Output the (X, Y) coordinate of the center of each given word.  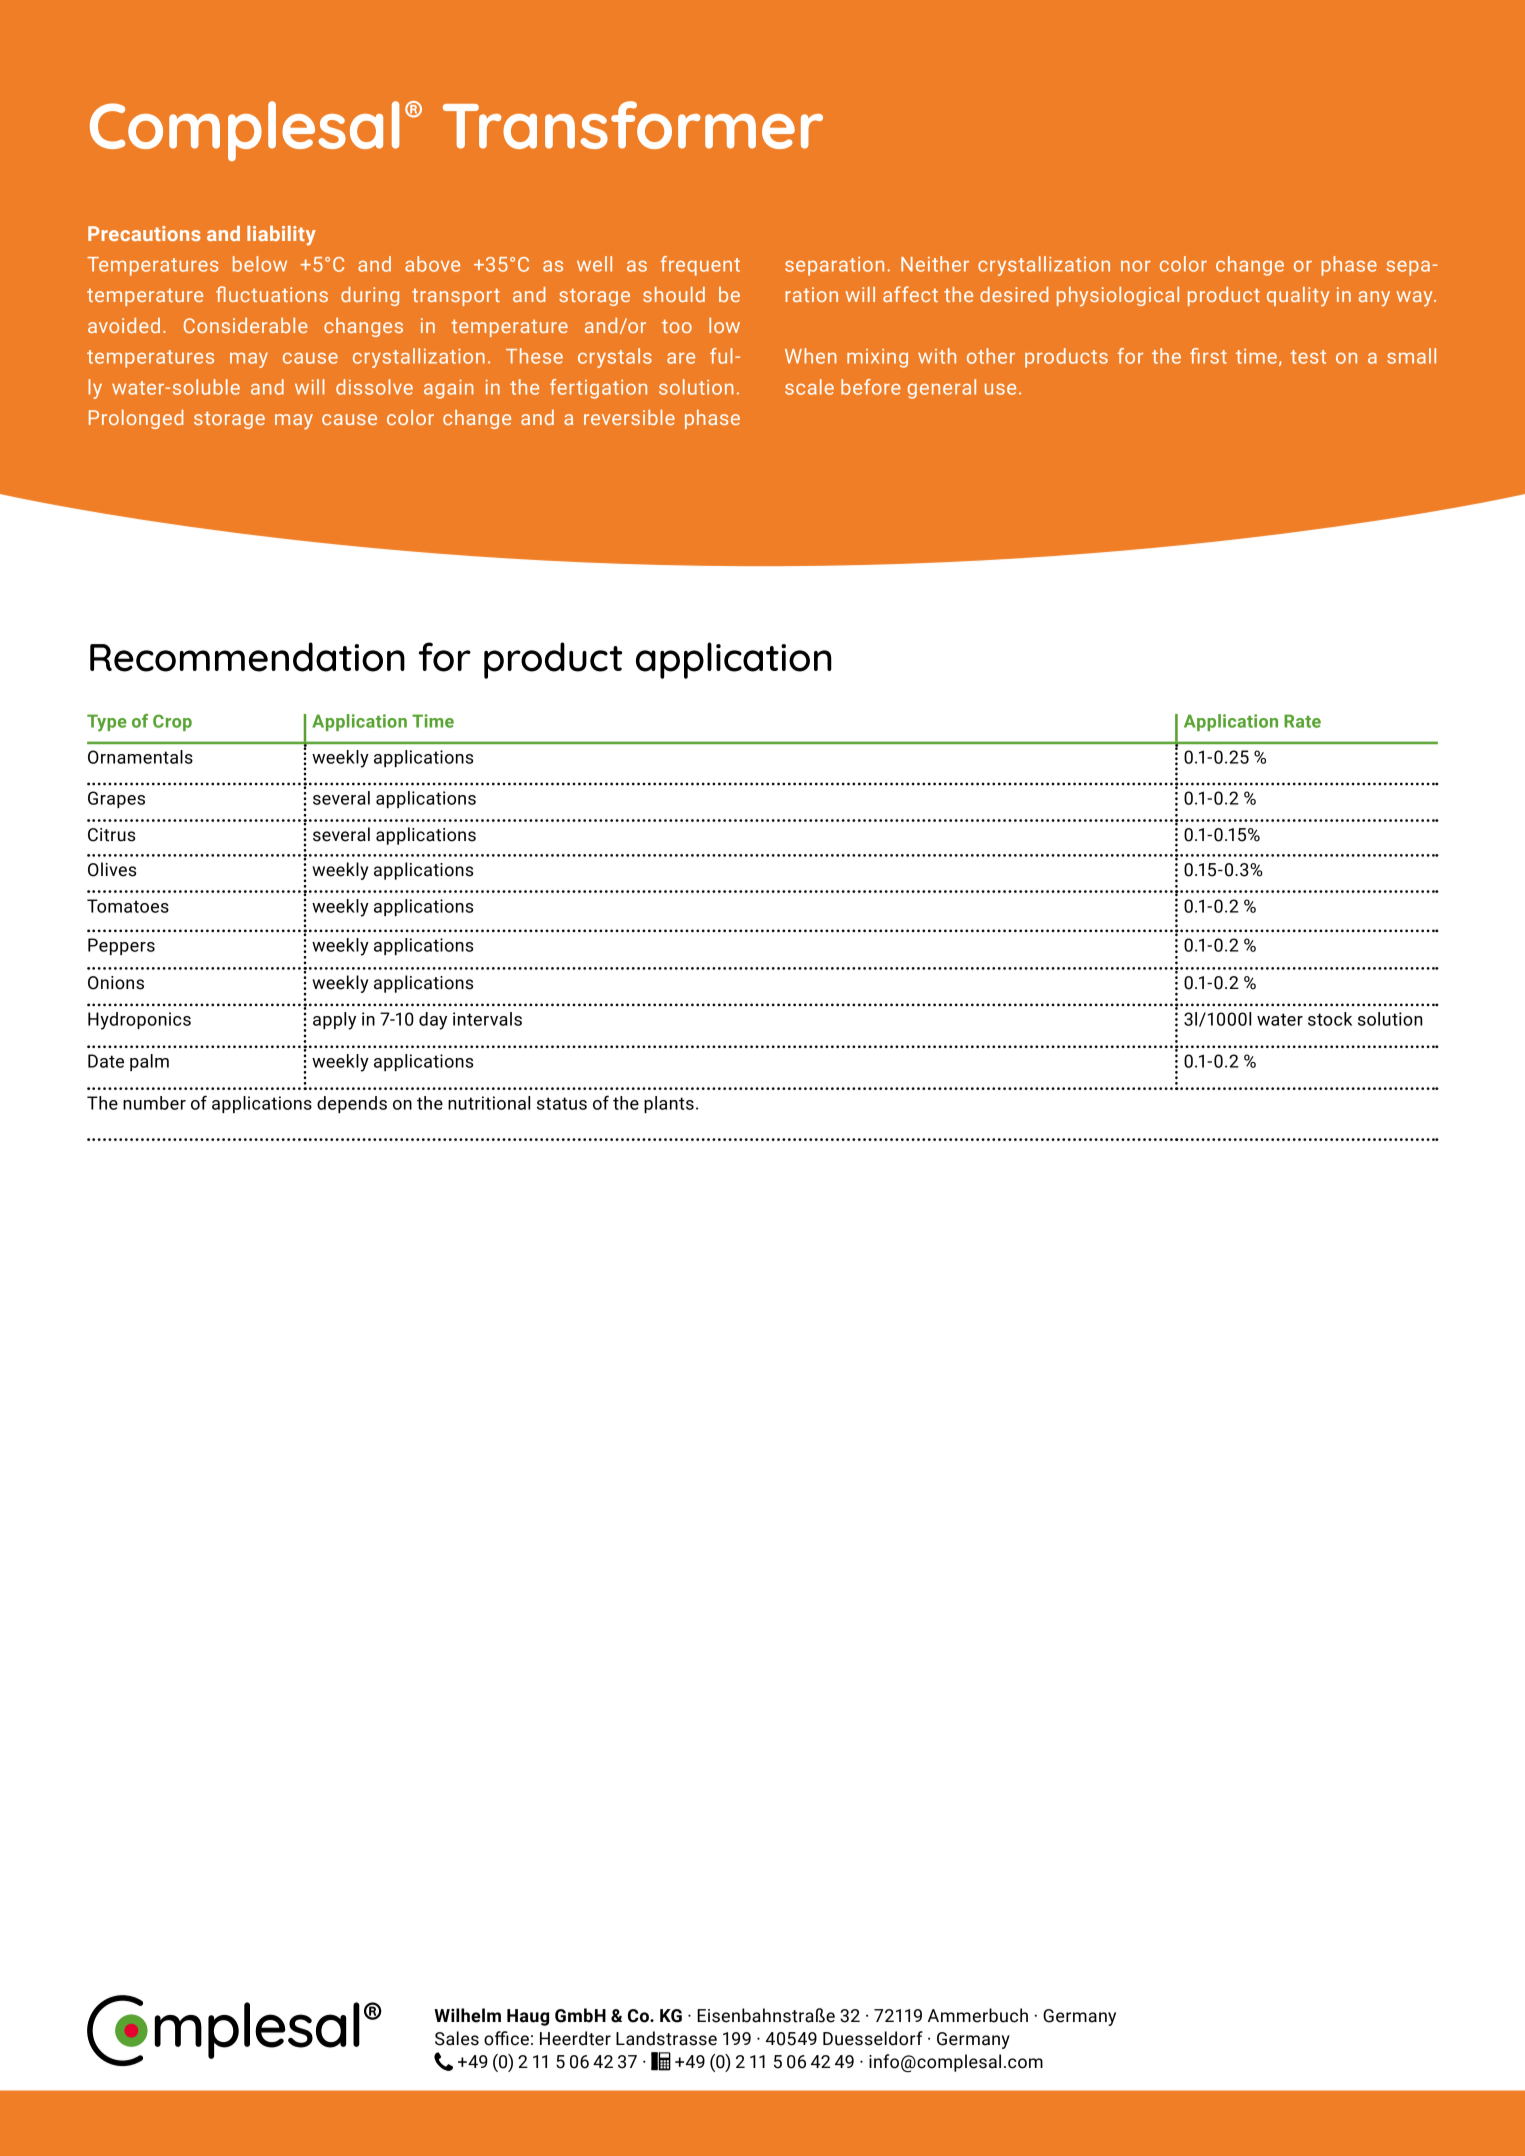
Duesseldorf (873, 2038)
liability (281, 236)
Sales (457, 2038)
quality (1298, 297)
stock (1330, 1019)
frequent (700, 266)
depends (352, 1104)
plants (669, 1104)
